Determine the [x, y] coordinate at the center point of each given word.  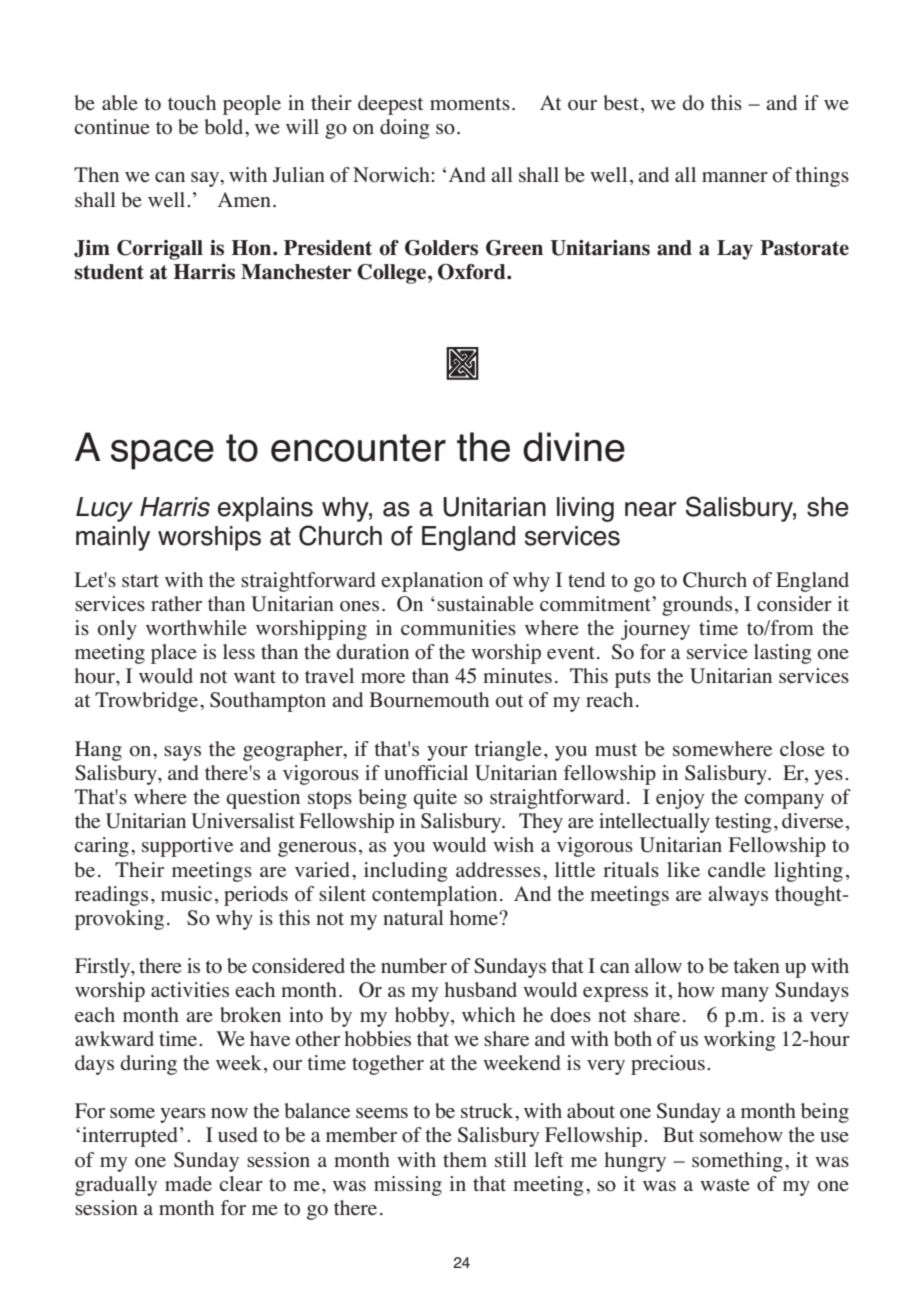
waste [725, 1184]
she [828, 507]
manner [735, 177]
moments [470, 104]
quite [435, 799]
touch [192, 103]
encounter [358, 448]
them [465, 1159]
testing [743, 823]
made [188, 1183]
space [162, 454]
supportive [187, 847]
